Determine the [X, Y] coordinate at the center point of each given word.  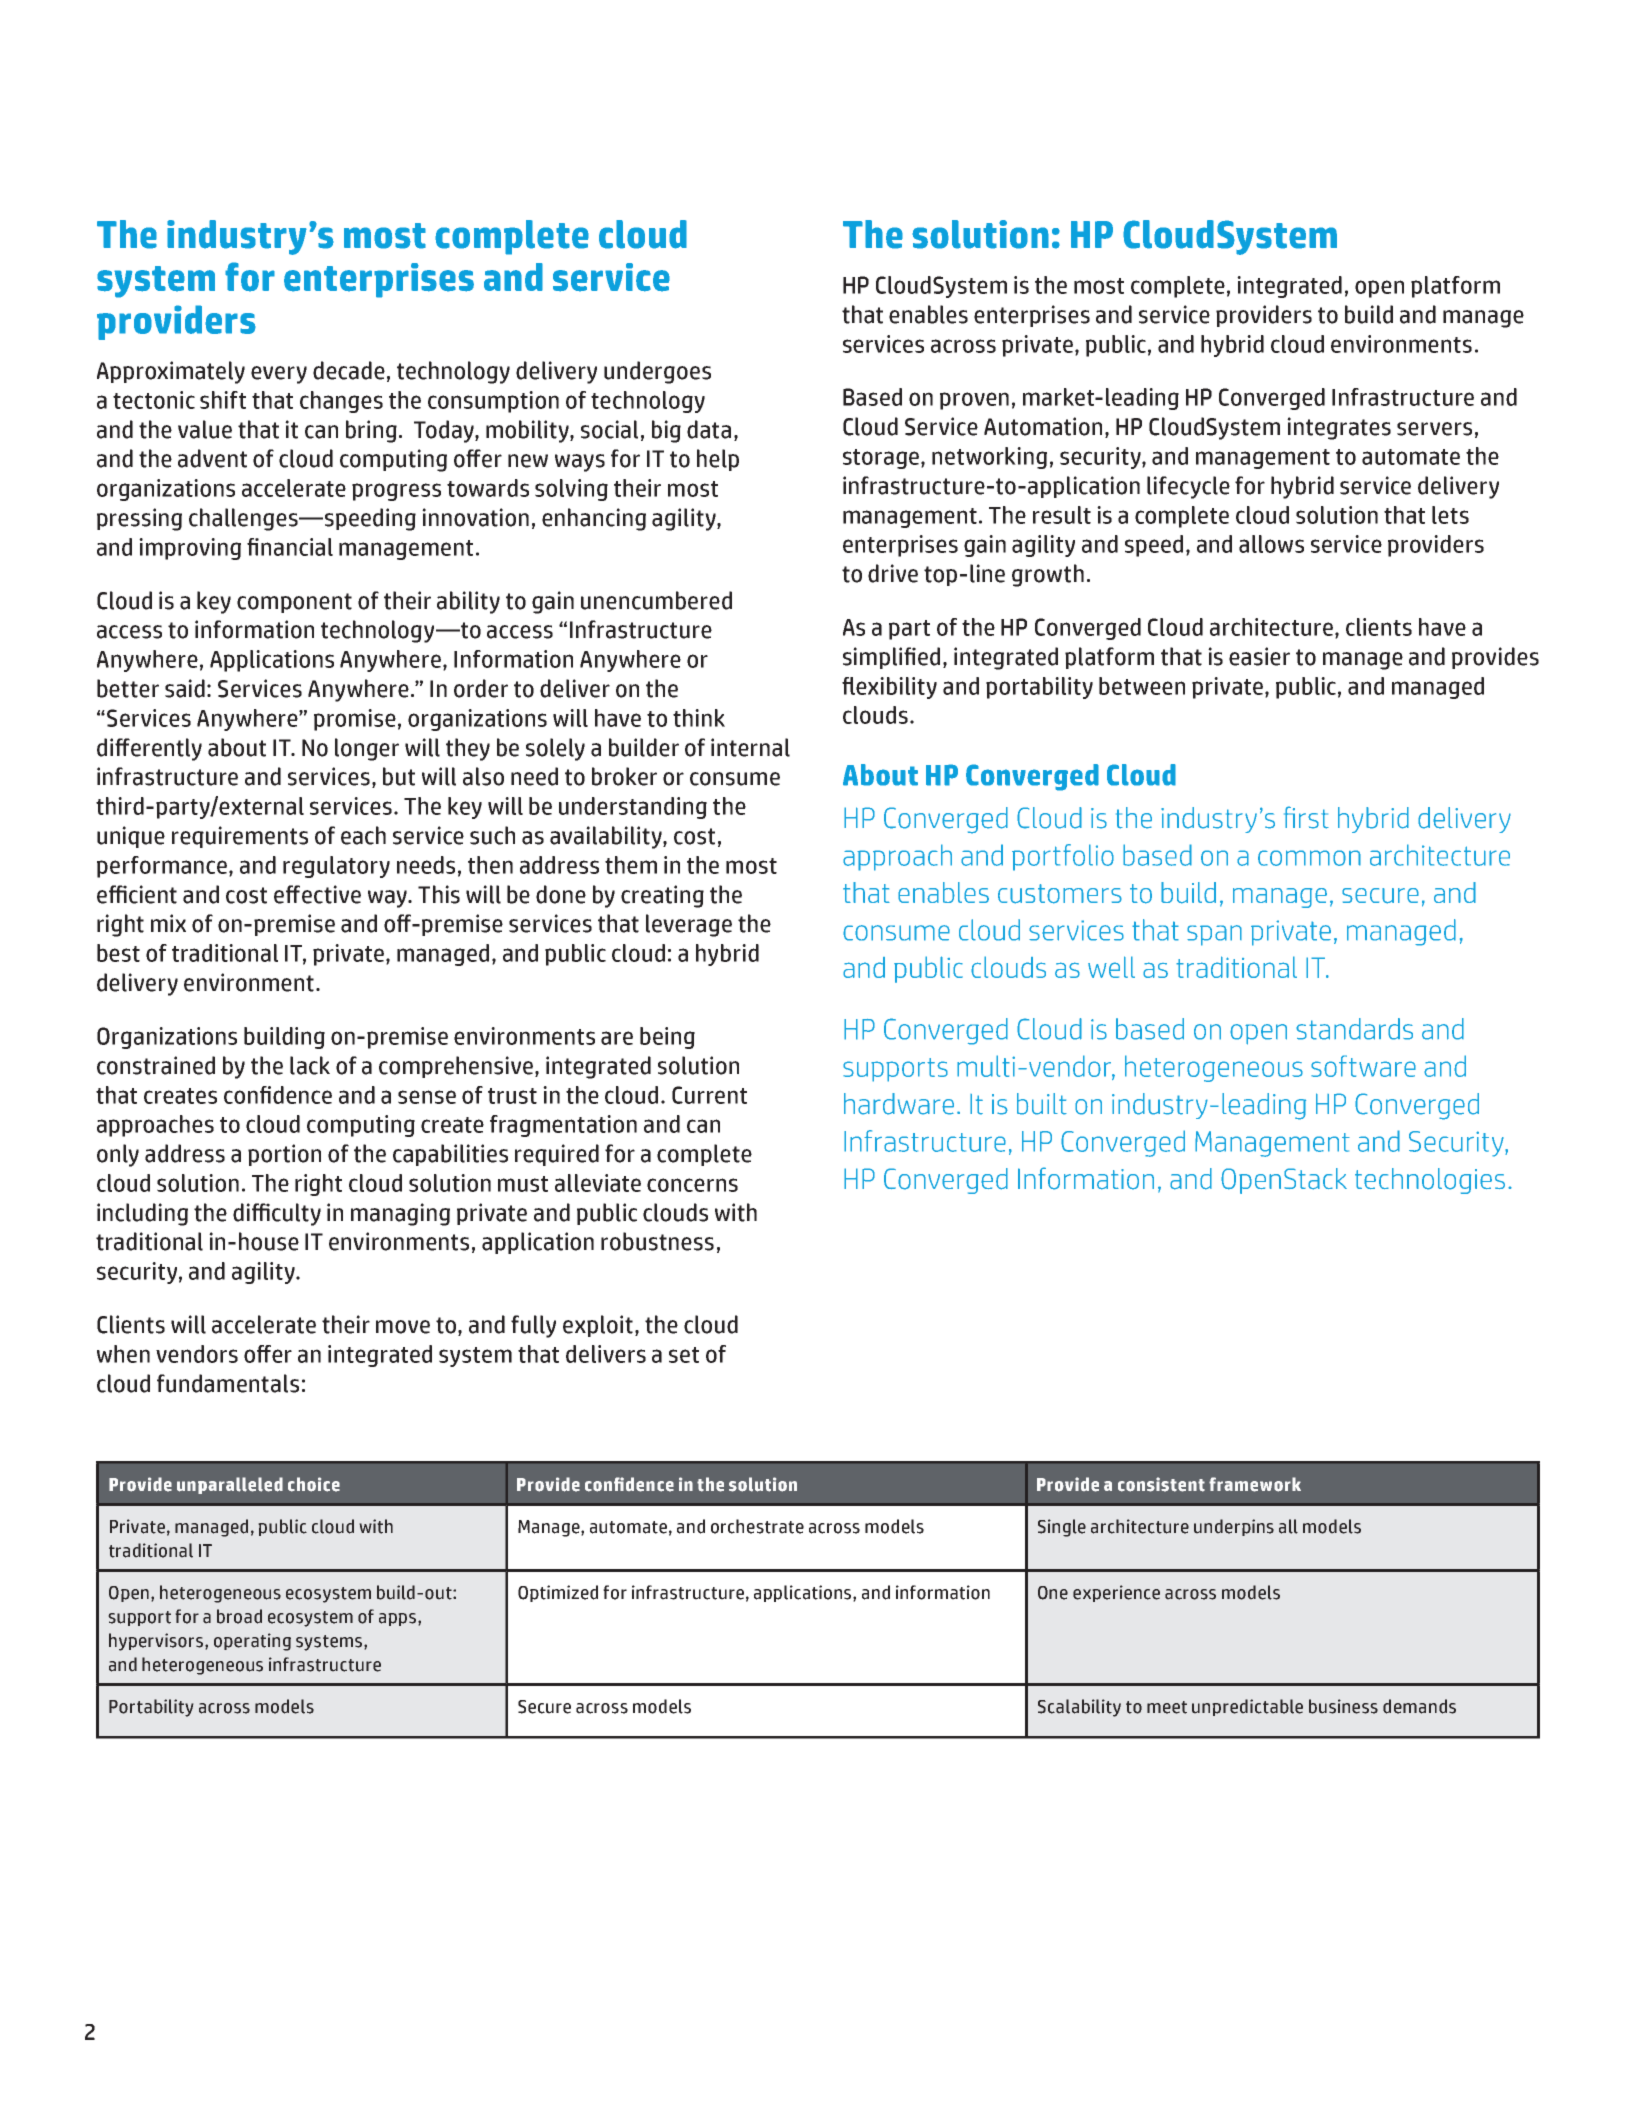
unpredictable [1247, 1707]
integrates [1339, 428]
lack [310, 1065]
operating [252, 1642]
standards [1354, 1029]
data [709, 429]
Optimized [558, 1593]
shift [223, 400]
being [667, 1038]
